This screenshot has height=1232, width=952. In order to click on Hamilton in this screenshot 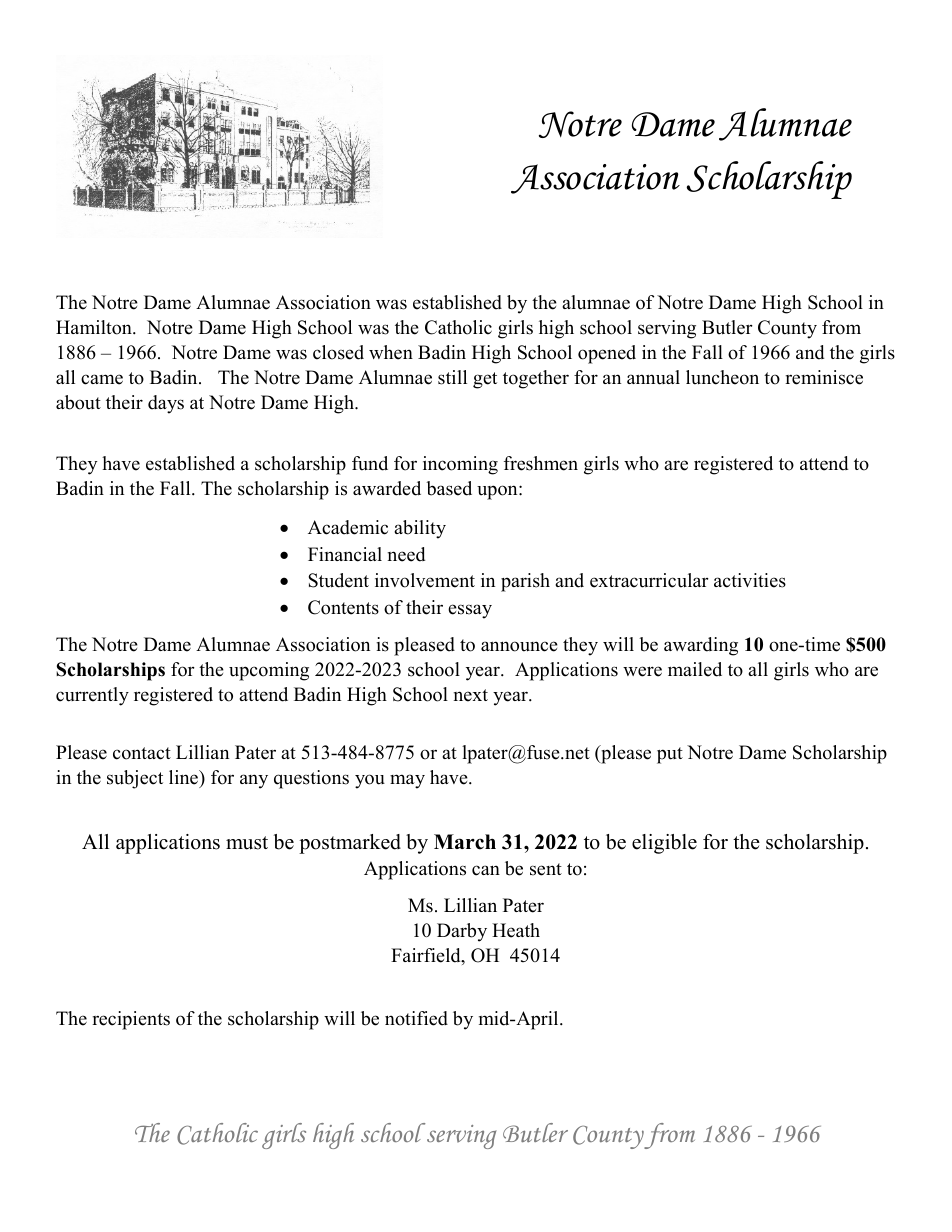, I will do `click(95, 327)`.
